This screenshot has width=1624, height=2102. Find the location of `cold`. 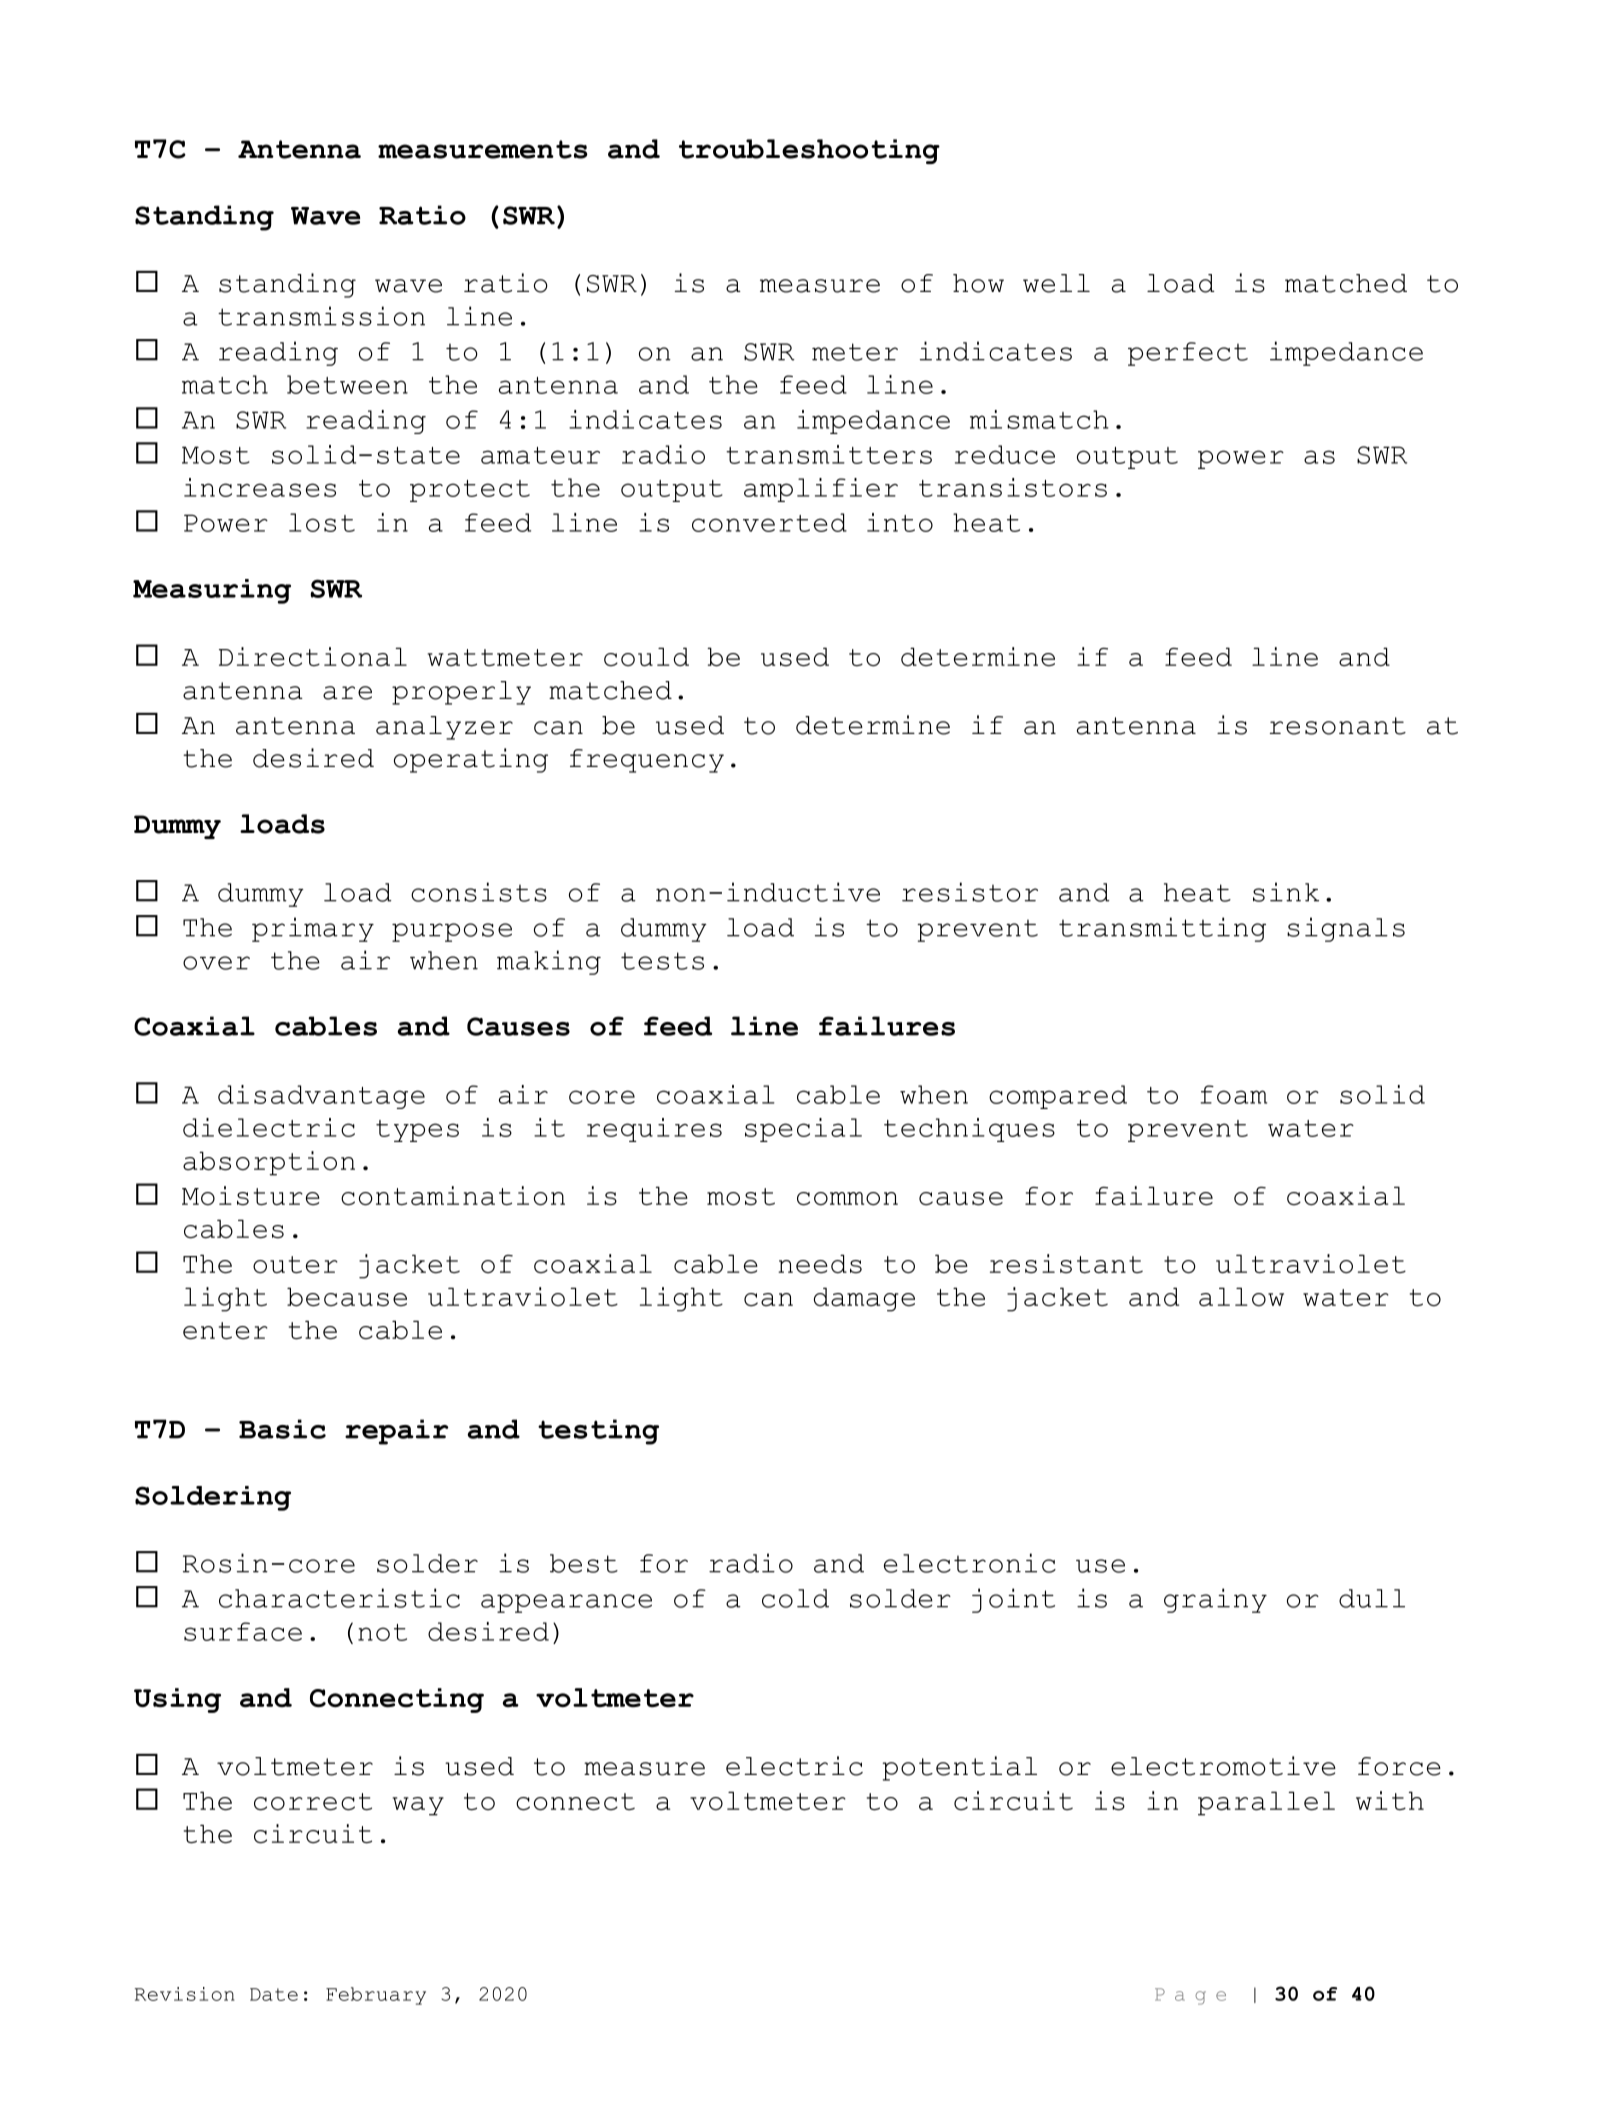

cold is located at coordinates (795, 1598).
